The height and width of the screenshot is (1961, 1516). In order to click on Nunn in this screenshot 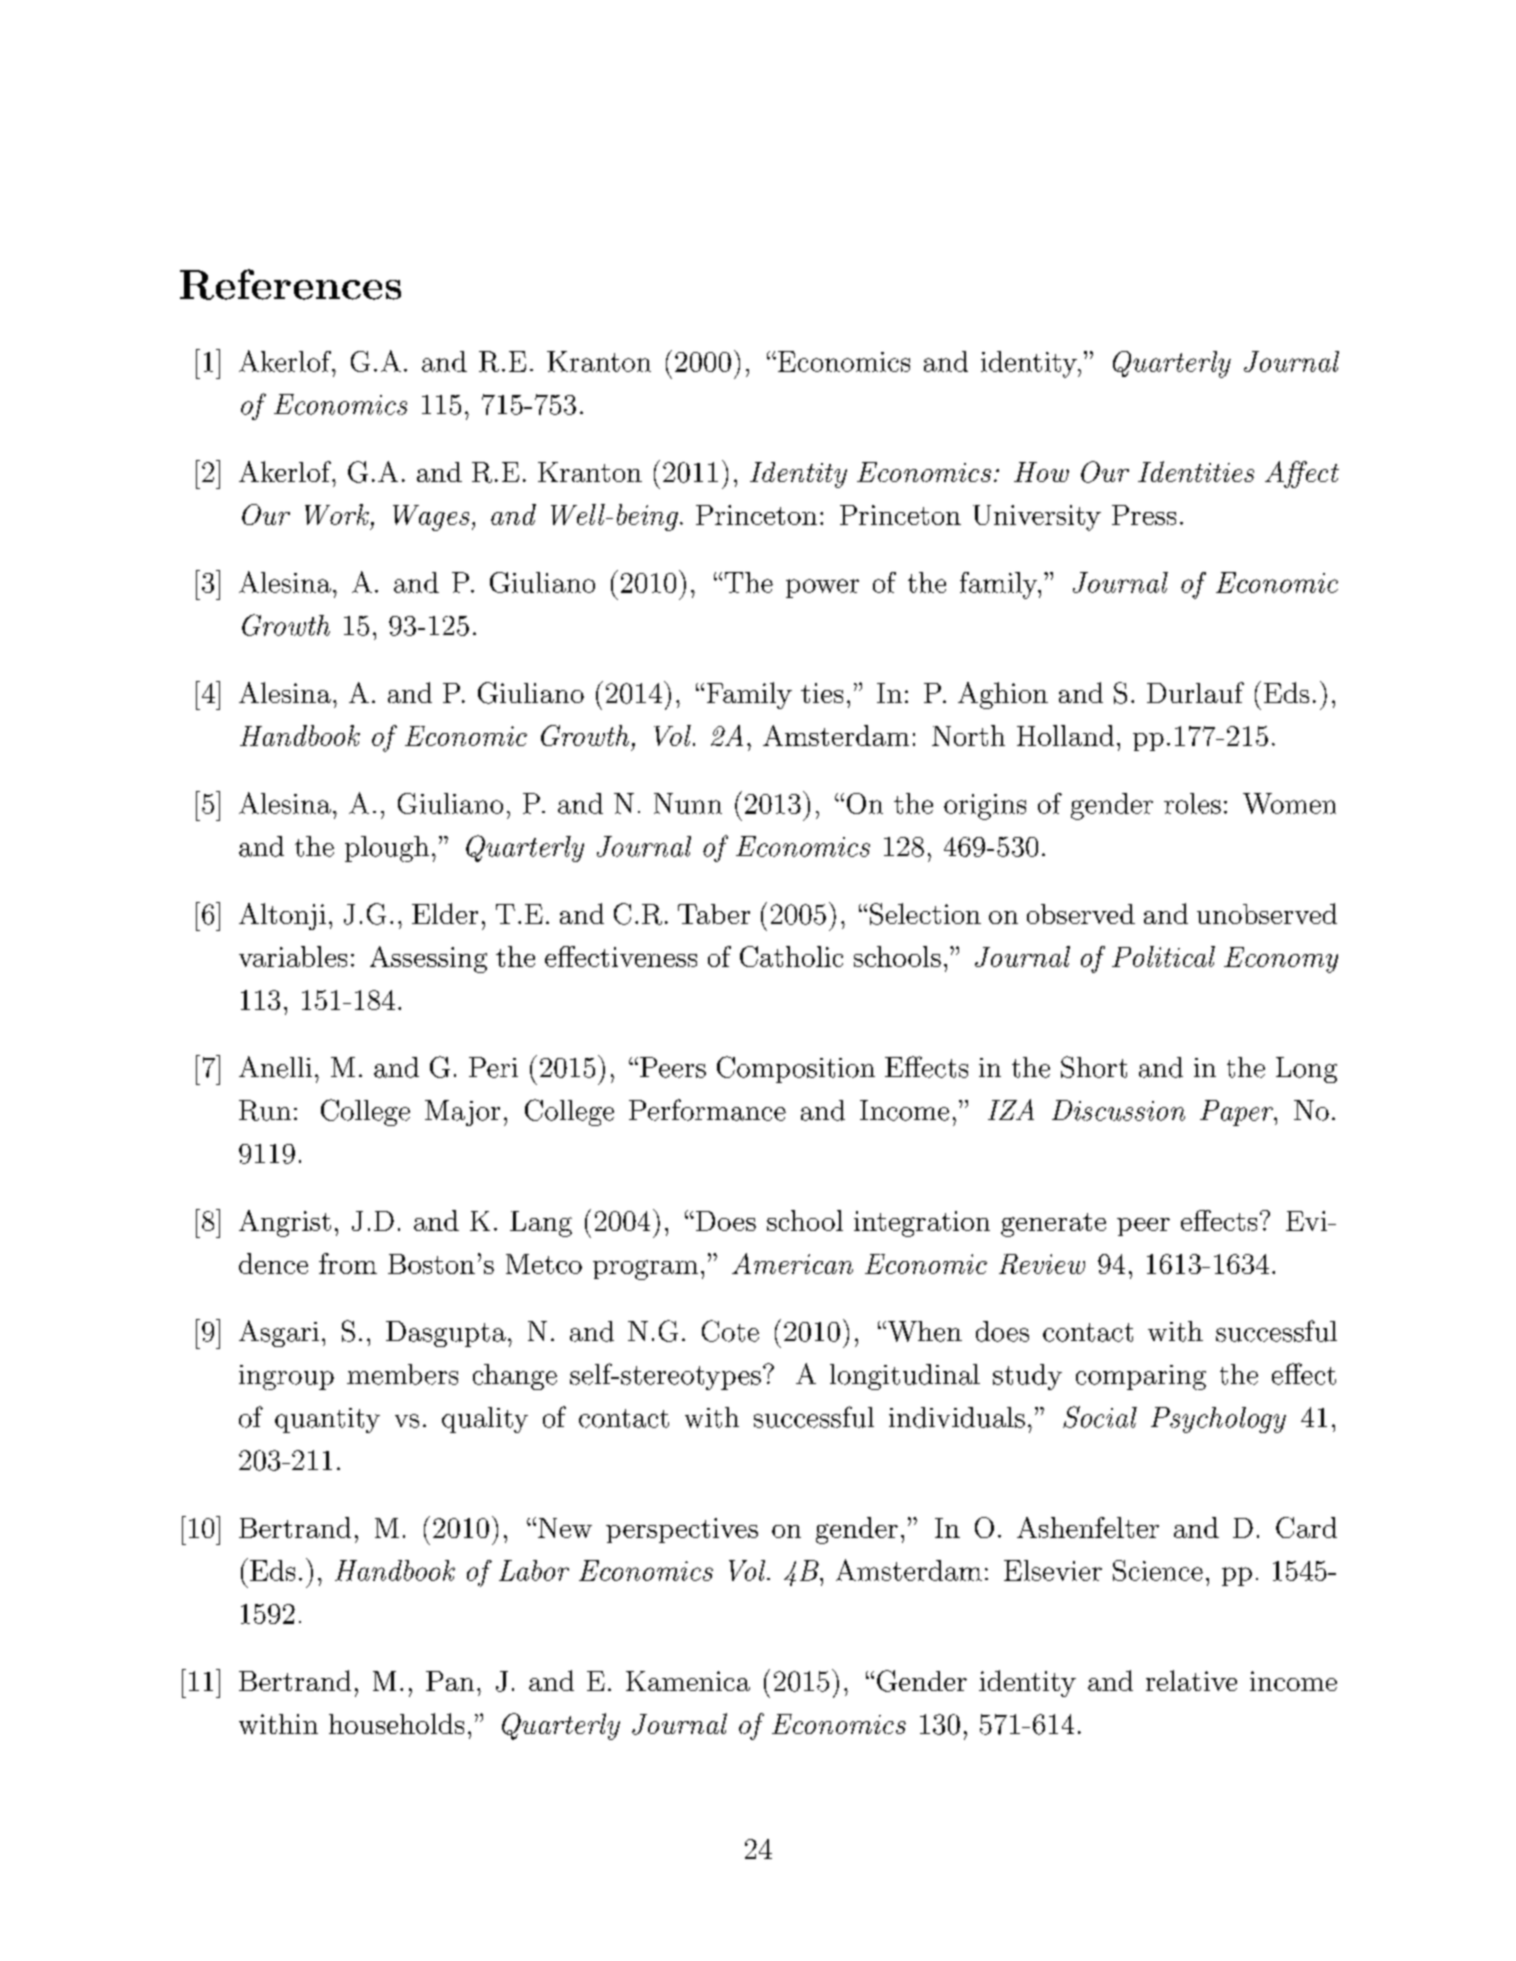, I will do `click(688, 803)`.
